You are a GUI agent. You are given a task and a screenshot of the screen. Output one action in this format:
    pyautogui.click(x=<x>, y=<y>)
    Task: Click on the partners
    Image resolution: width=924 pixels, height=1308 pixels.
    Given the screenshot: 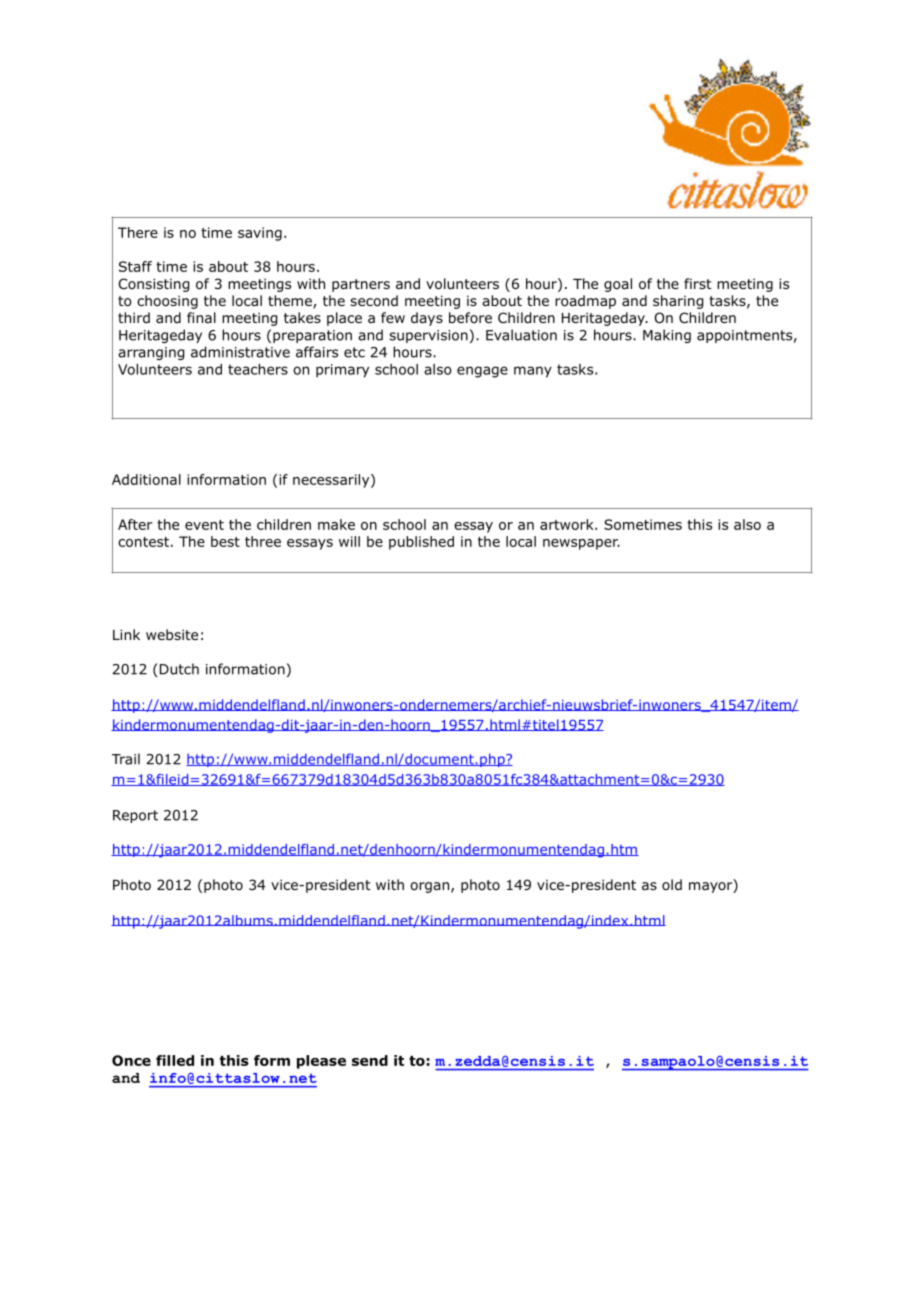 What is the action you would take?
    pyautogui.click(x=361, y=285)
